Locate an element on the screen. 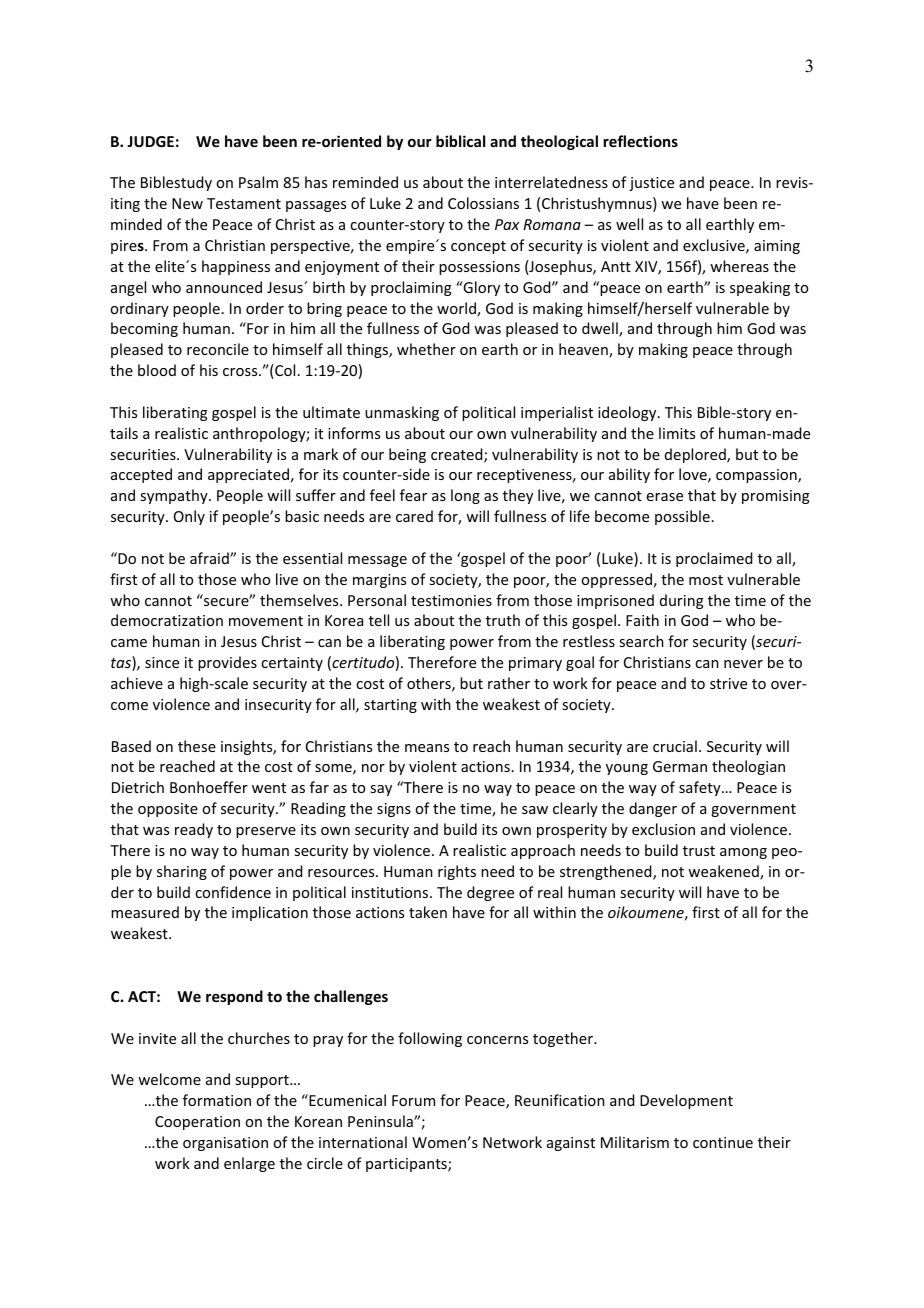 The width and height of the screenshot is (924, 1308). means is located at coordinates (427, 748).
